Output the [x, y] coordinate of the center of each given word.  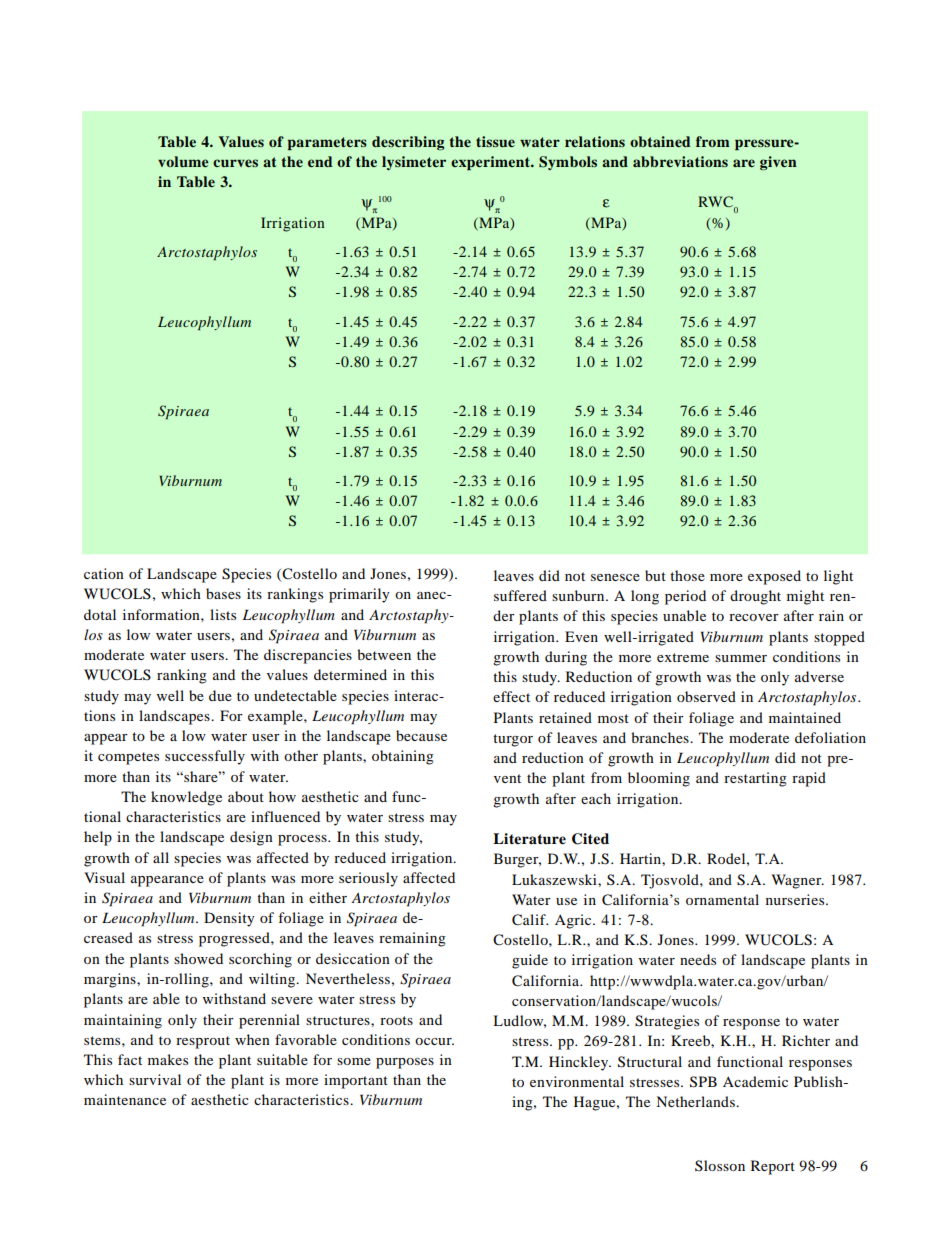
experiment [491, 163]
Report [773, 1167]
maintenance [125, 1099]
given [778, 163]
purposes [405, 1063]
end [320, 161]
